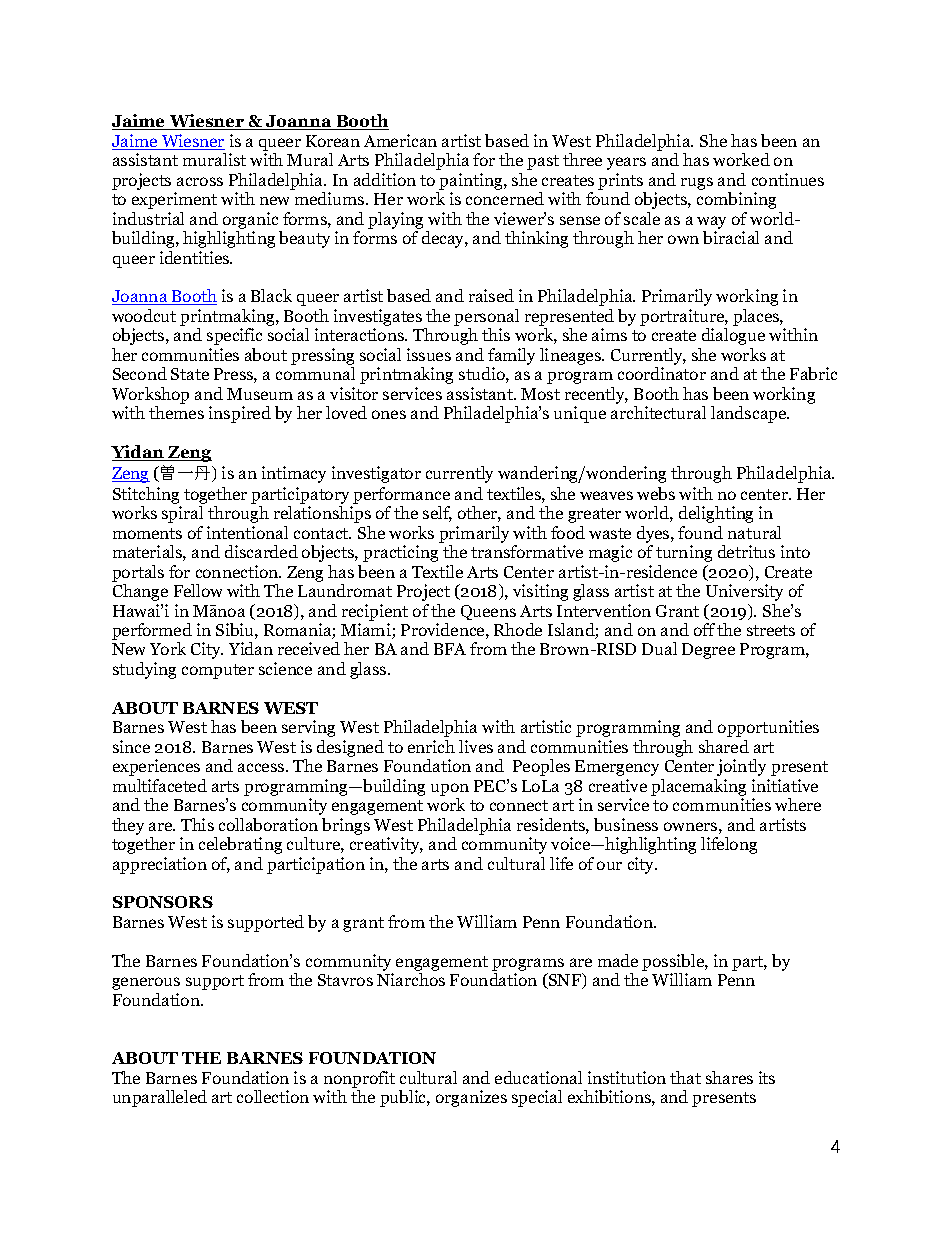 Image resolution: width=952 pixels, height=1233 pixels. What do you see at coordinates (704, 629) in the page?
I see `off` at bounding box center [704, 629].
